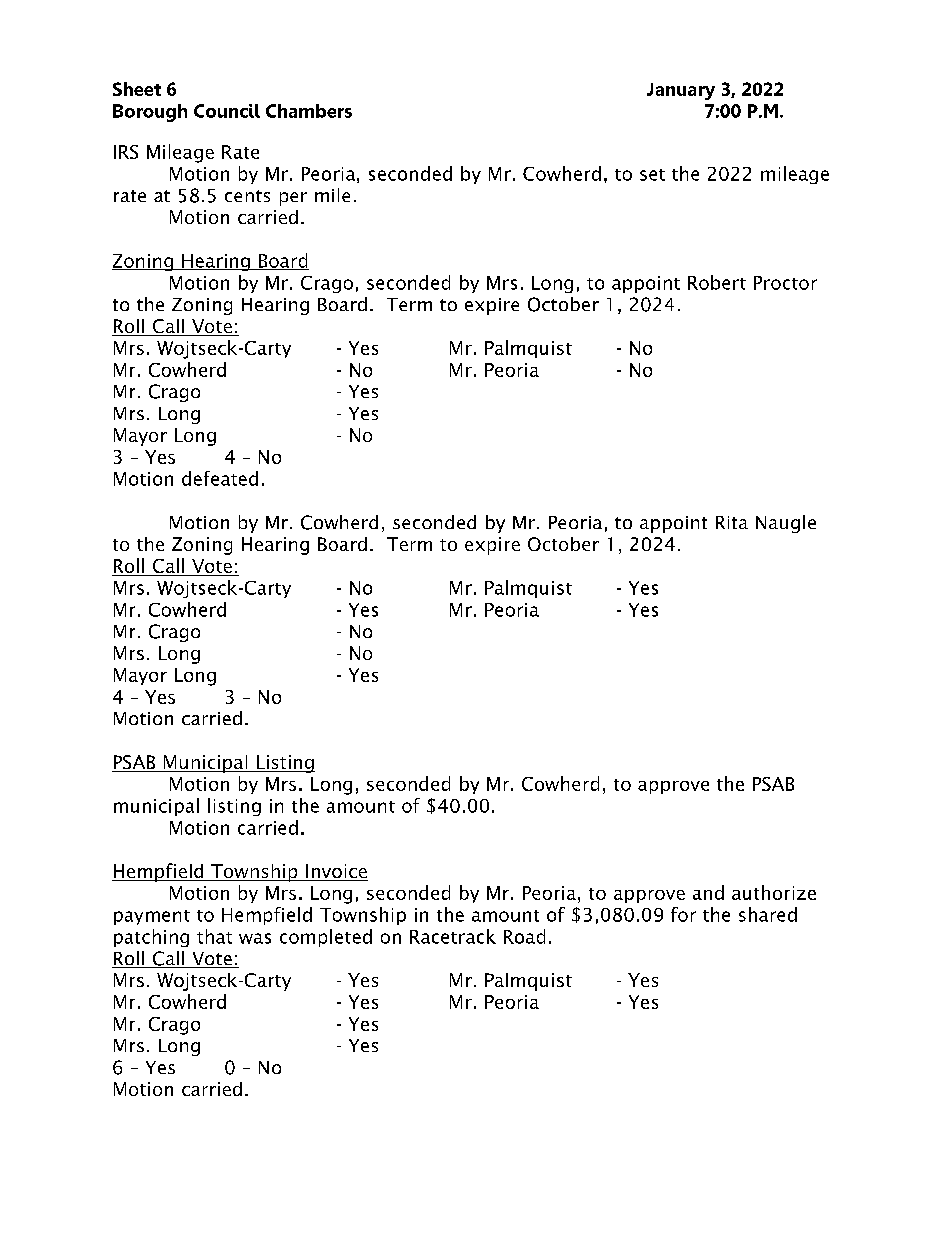  Describe the element at coordinates (247, 196) in the screenshot. I see `cents` at that location.
